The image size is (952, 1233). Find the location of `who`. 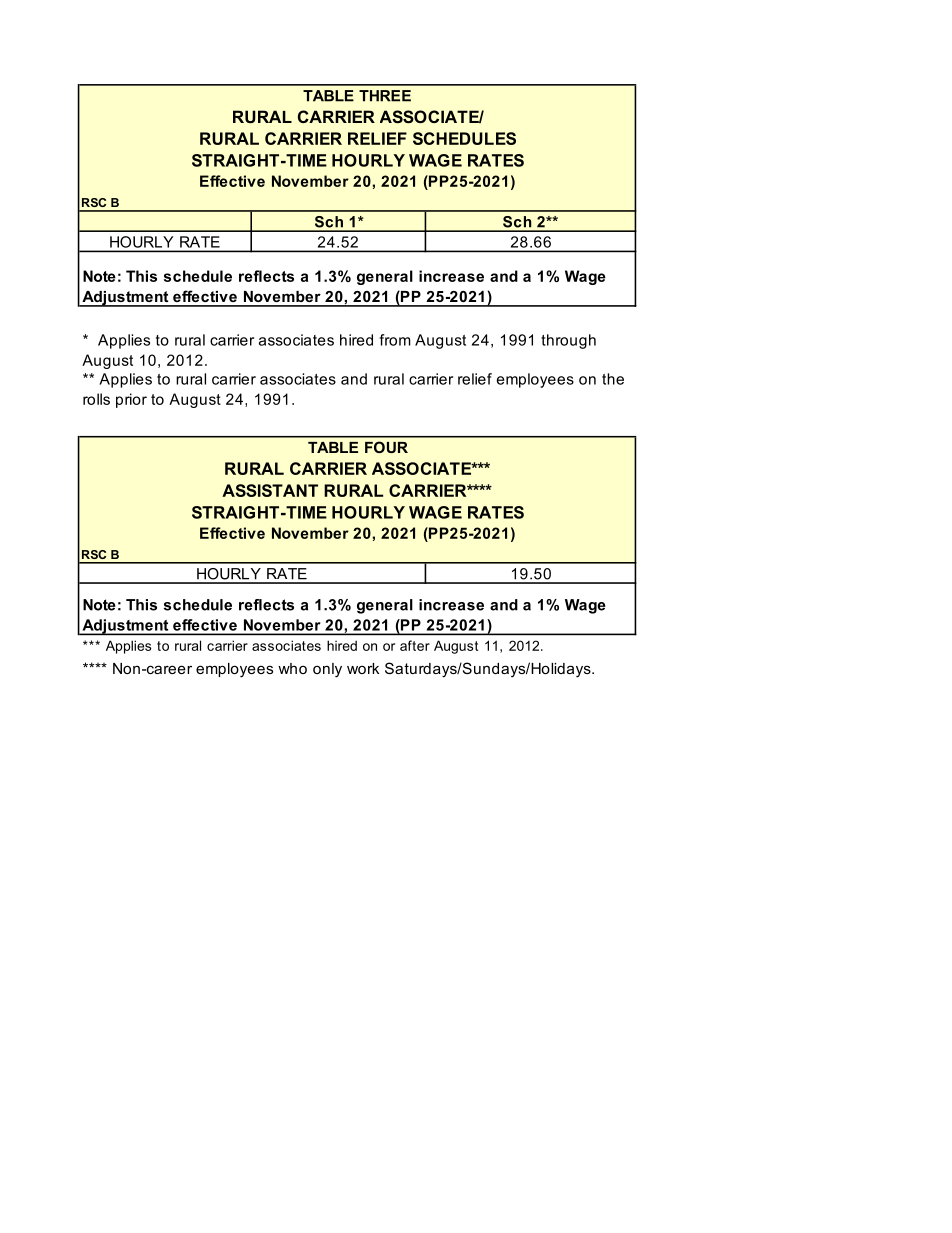

who is located at coordinates (292, 668).
